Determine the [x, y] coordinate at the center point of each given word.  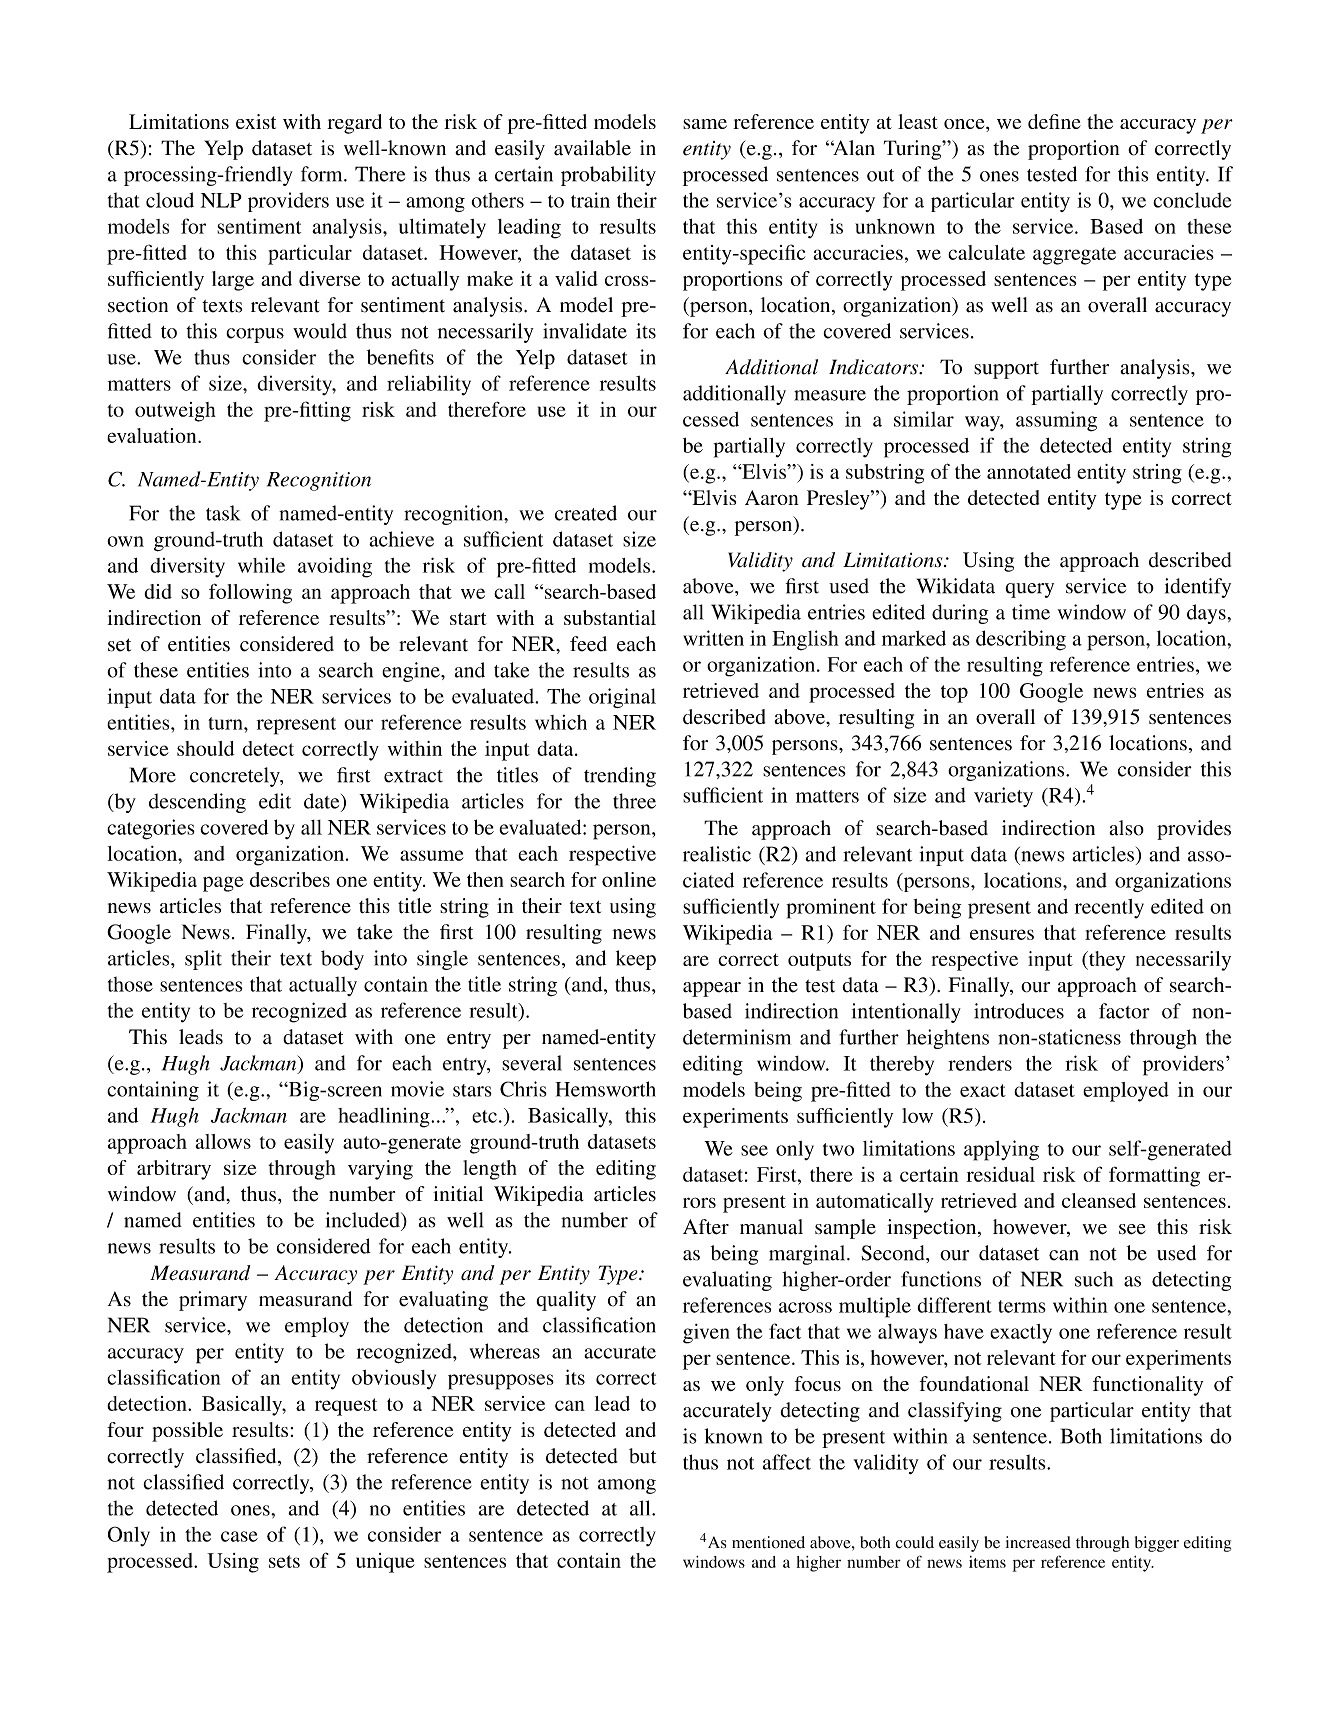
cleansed [1099, 1200]
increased [1038, 1542]
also [1126, 828]
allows [223, 1141]
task [223, 513]
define [1054, 121]
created [586, 513]
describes [290, 879]
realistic [717, 854]
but [642, 1456]
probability [608, 176]
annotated [1029, 471]
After [706, 1227]
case [239, 1536]
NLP [221, 200]
